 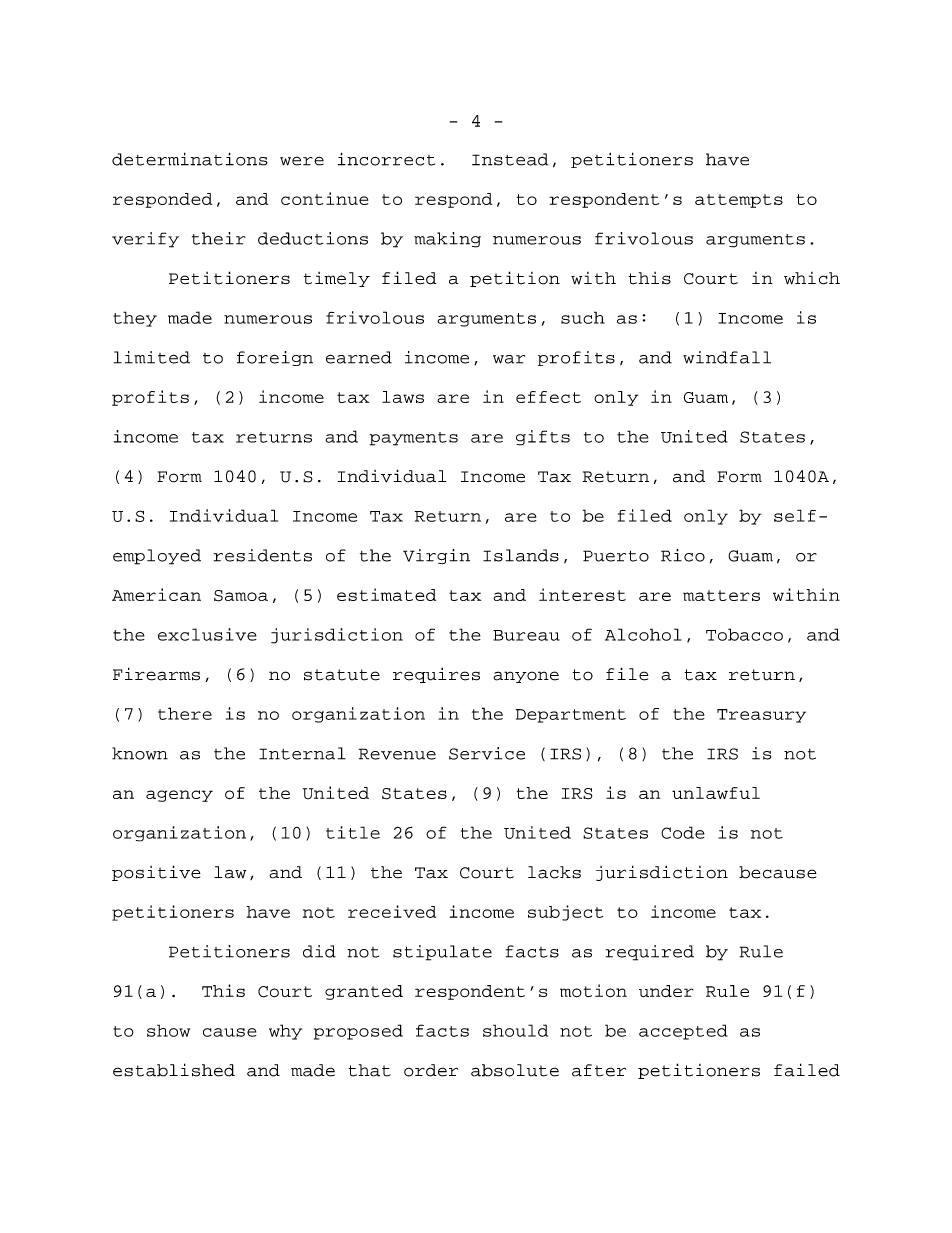 I want to click on unlawful, so click(x=716, y=793).
